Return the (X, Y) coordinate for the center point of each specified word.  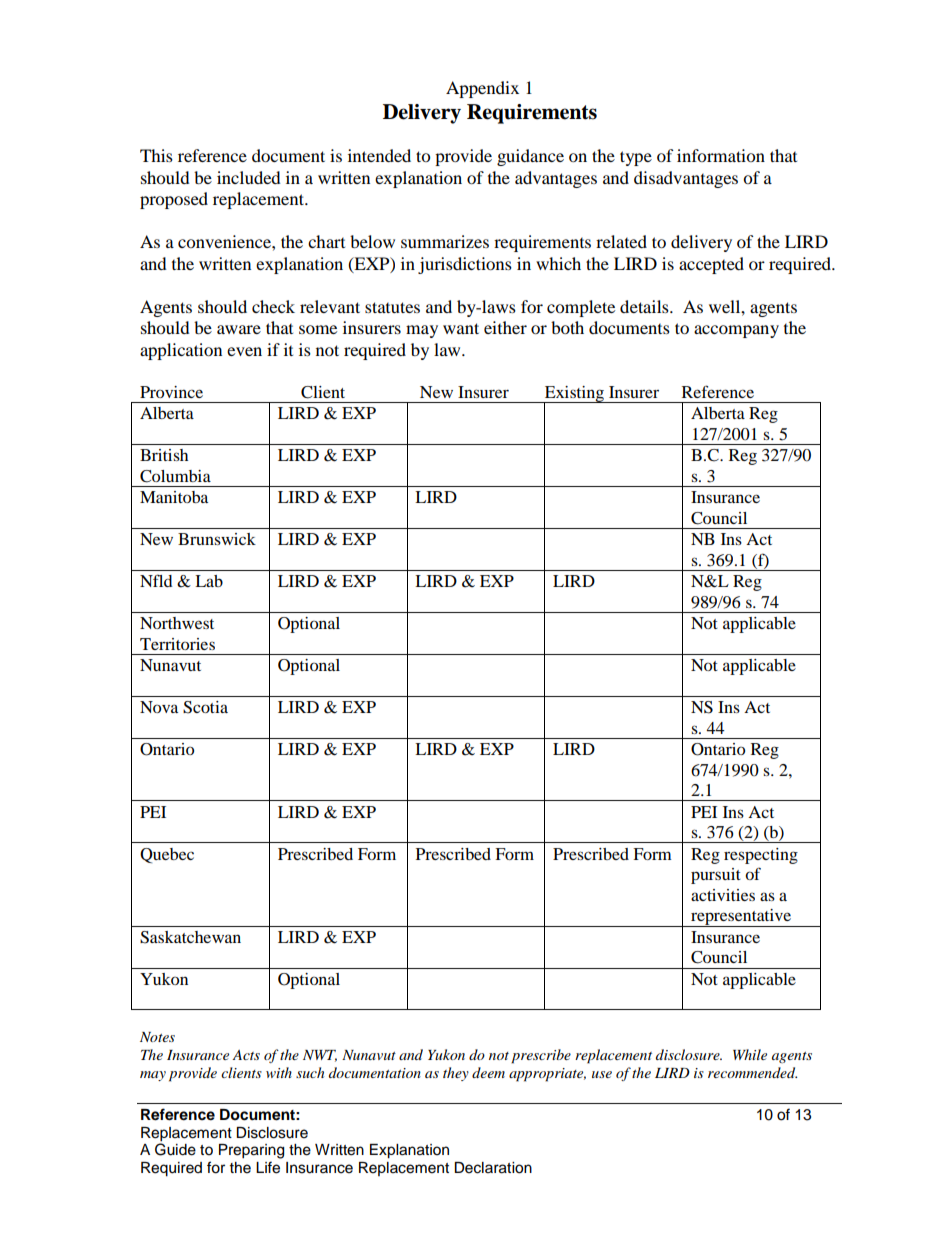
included (249, 177)
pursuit (716, 876)
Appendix (482, 89)
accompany (736, 331)
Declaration (493, 1168)
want (461, 328)
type (636, 158)
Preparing (251, 1151)
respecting (761, 856)
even (244, 351)
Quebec (167, 855)
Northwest (177, 623)
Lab (209, 581)
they (456, 1074)
